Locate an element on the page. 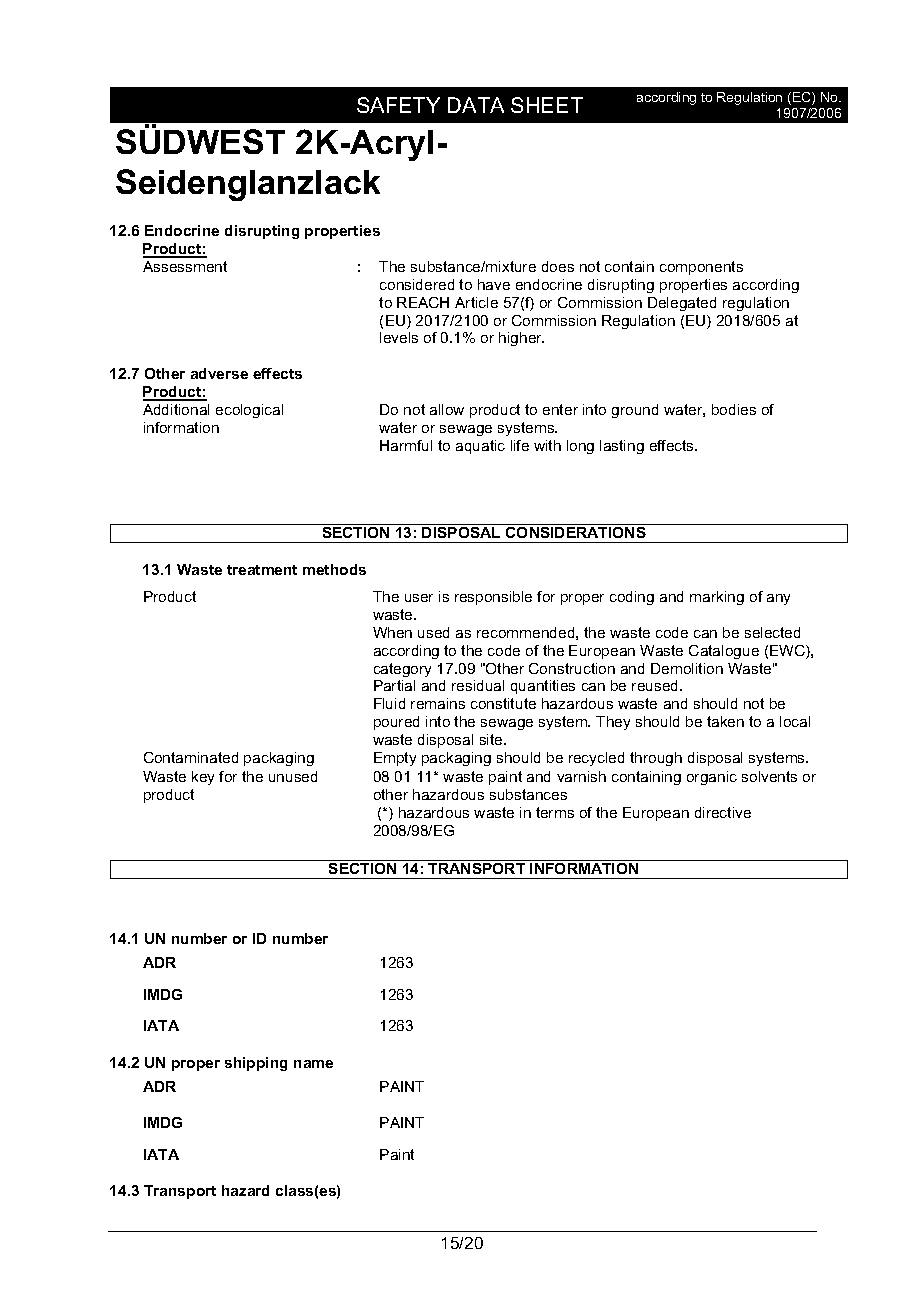  responsible is located at coordinates (493, 598).
